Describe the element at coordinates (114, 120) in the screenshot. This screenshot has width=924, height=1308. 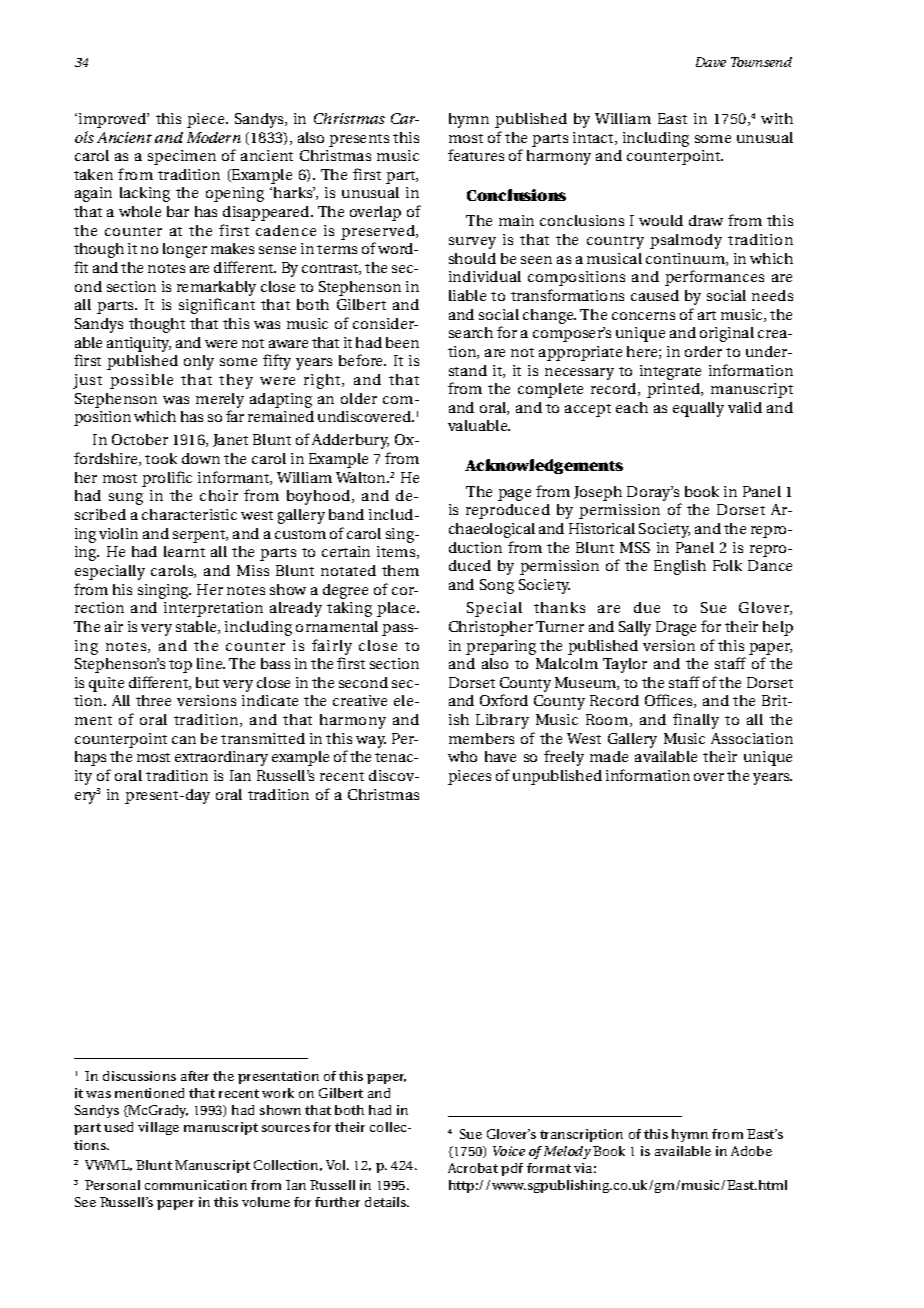
I see `improved` at that location.
